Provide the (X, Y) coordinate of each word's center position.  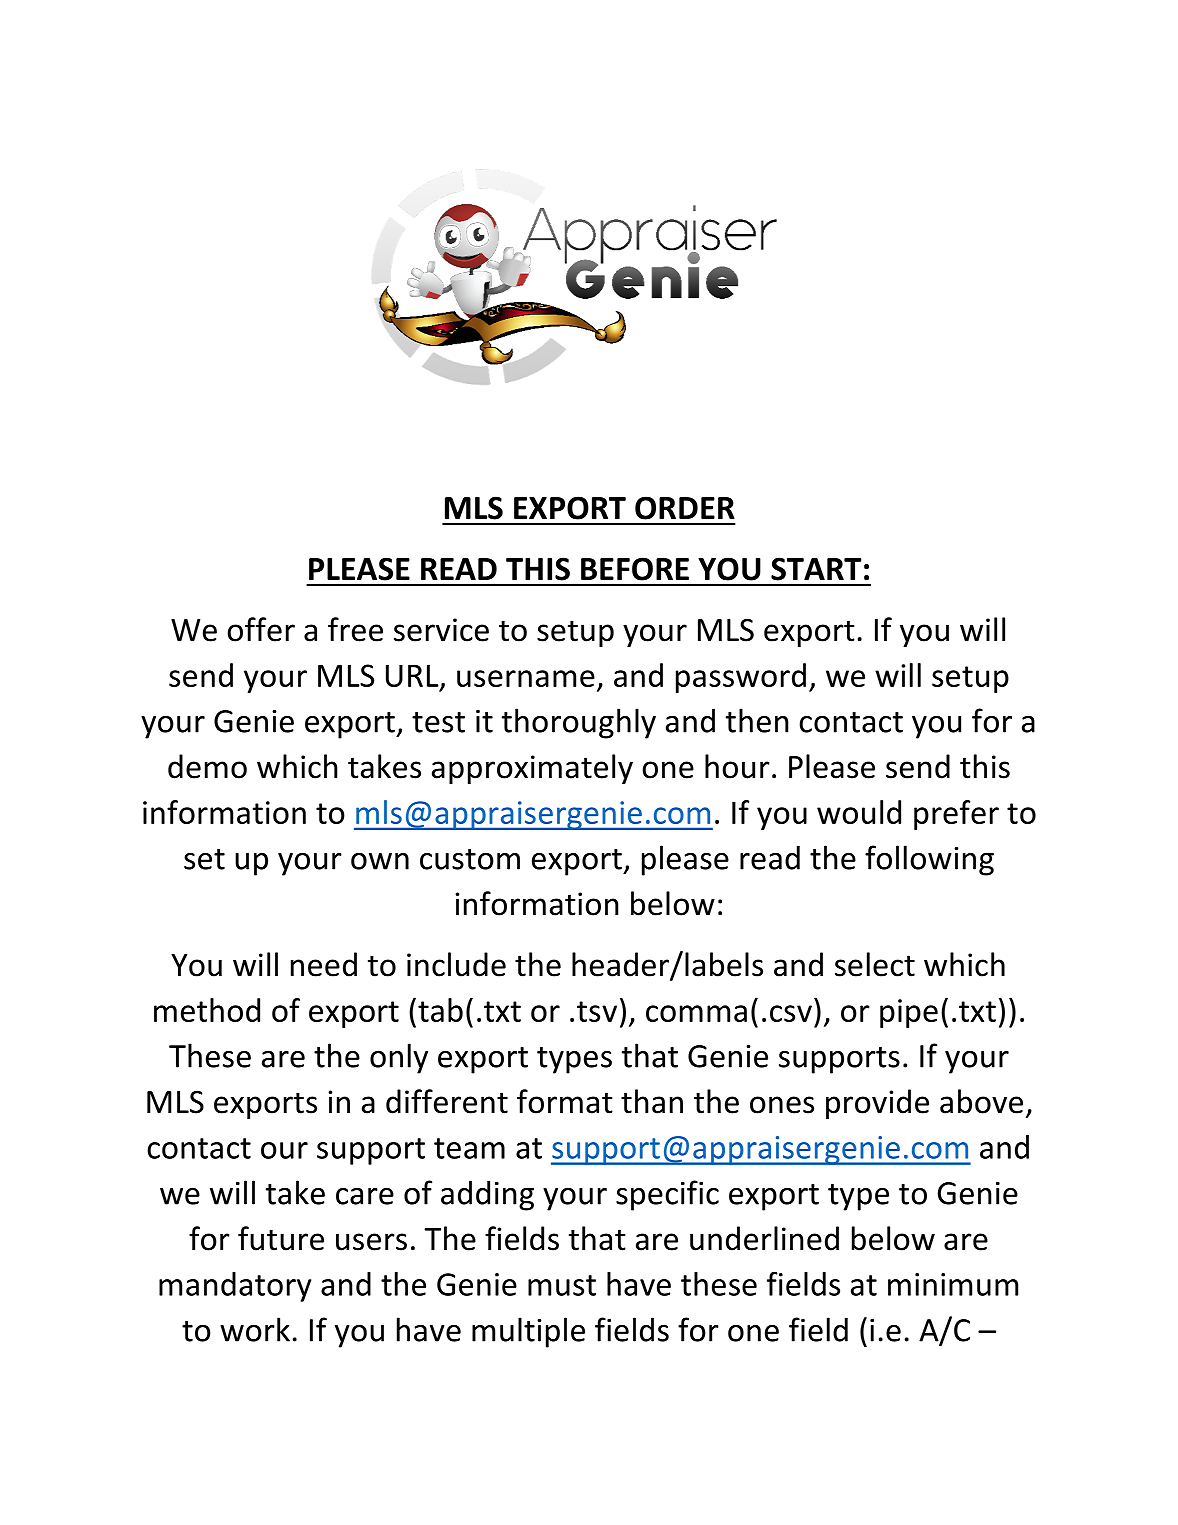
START (816, 569)
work (255, 1329)
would (859, 812)
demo (207, 766)
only (399, 1058)
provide (877, 1104)
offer (261, 629)
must (562, 1285)
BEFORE (635, 569)
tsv (597, 1011)
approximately (532, 769)
